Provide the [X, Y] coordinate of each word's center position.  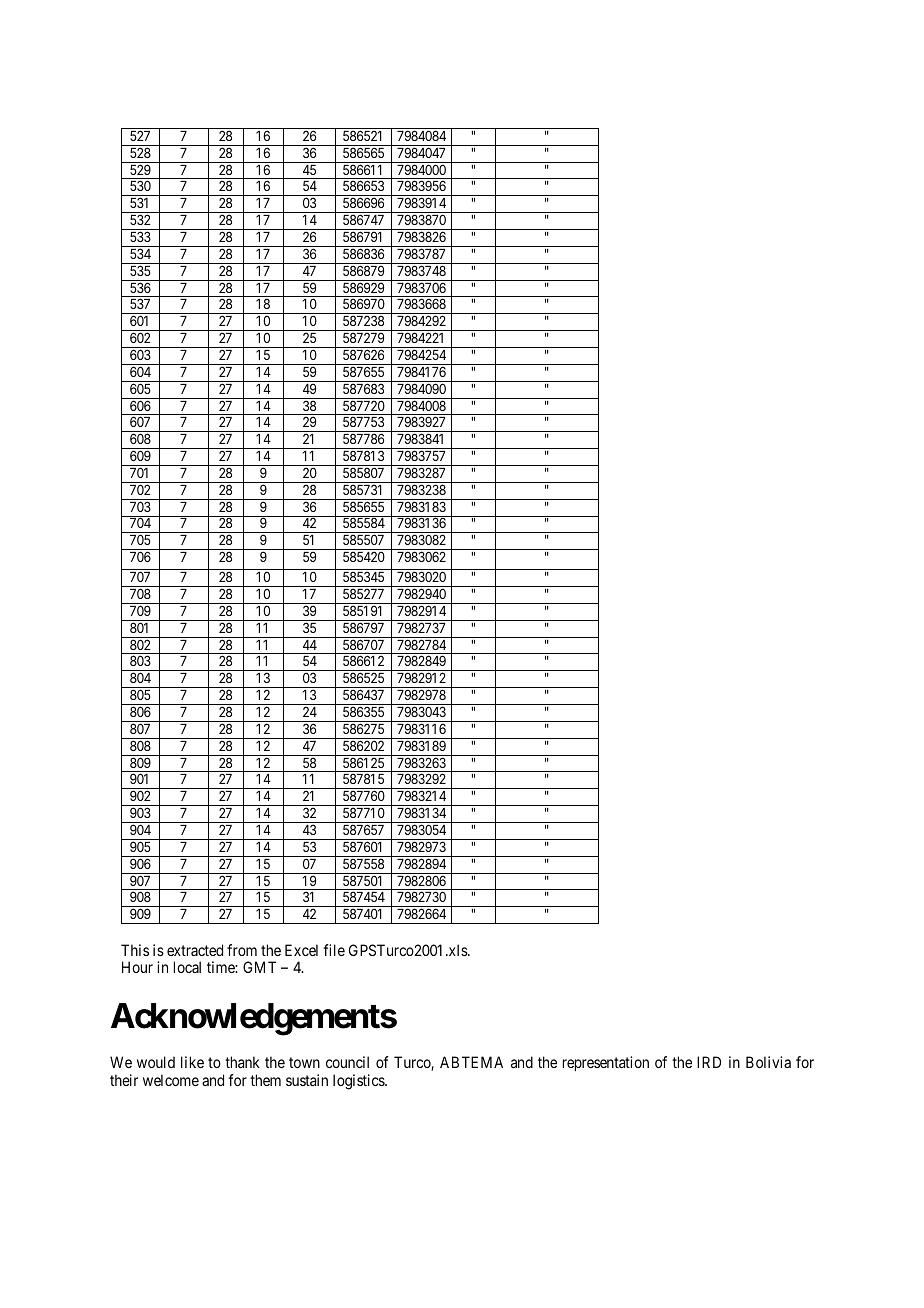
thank [242, 1062]
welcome [171, 1080]
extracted [195, 950]
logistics [359, 1082]
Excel [301, 950]
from [242, 950]
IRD [709, 1062]
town [304, 1062]
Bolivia [768, 1062]
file [334, 950]
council [347, 1062]
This [135, 950]
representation [606, 1063]
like [192, 1062]
